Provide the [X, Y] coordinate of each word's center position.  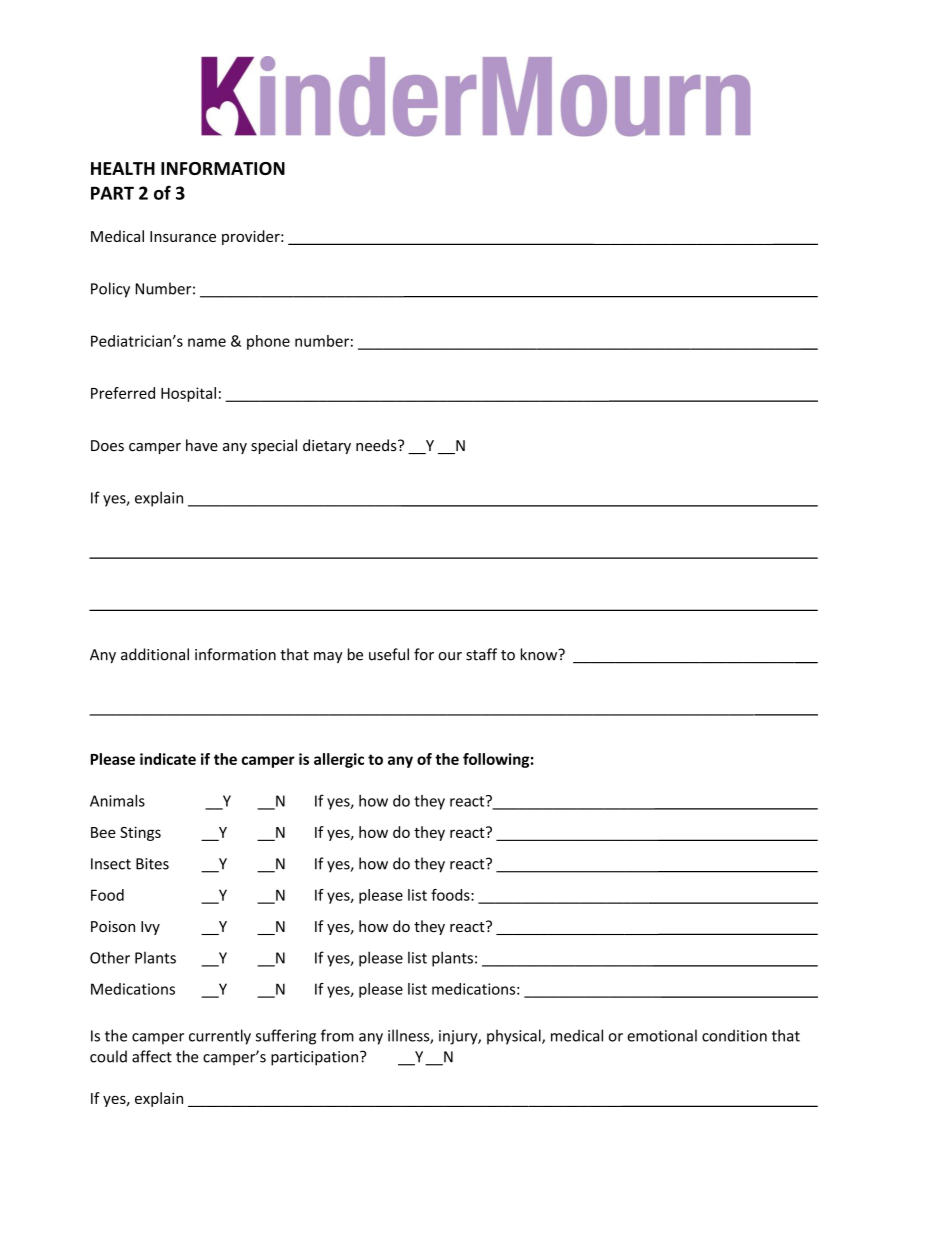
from [337, 1035]
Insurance [183, 236]
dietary [327, 446]
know [540, 654]
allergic [339, 760]
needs [377, 445]
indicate [168, 759]
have [202, 445]
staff [481, 654]
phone [268, 342]
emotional [662, 1035]
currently [220, 1037]
